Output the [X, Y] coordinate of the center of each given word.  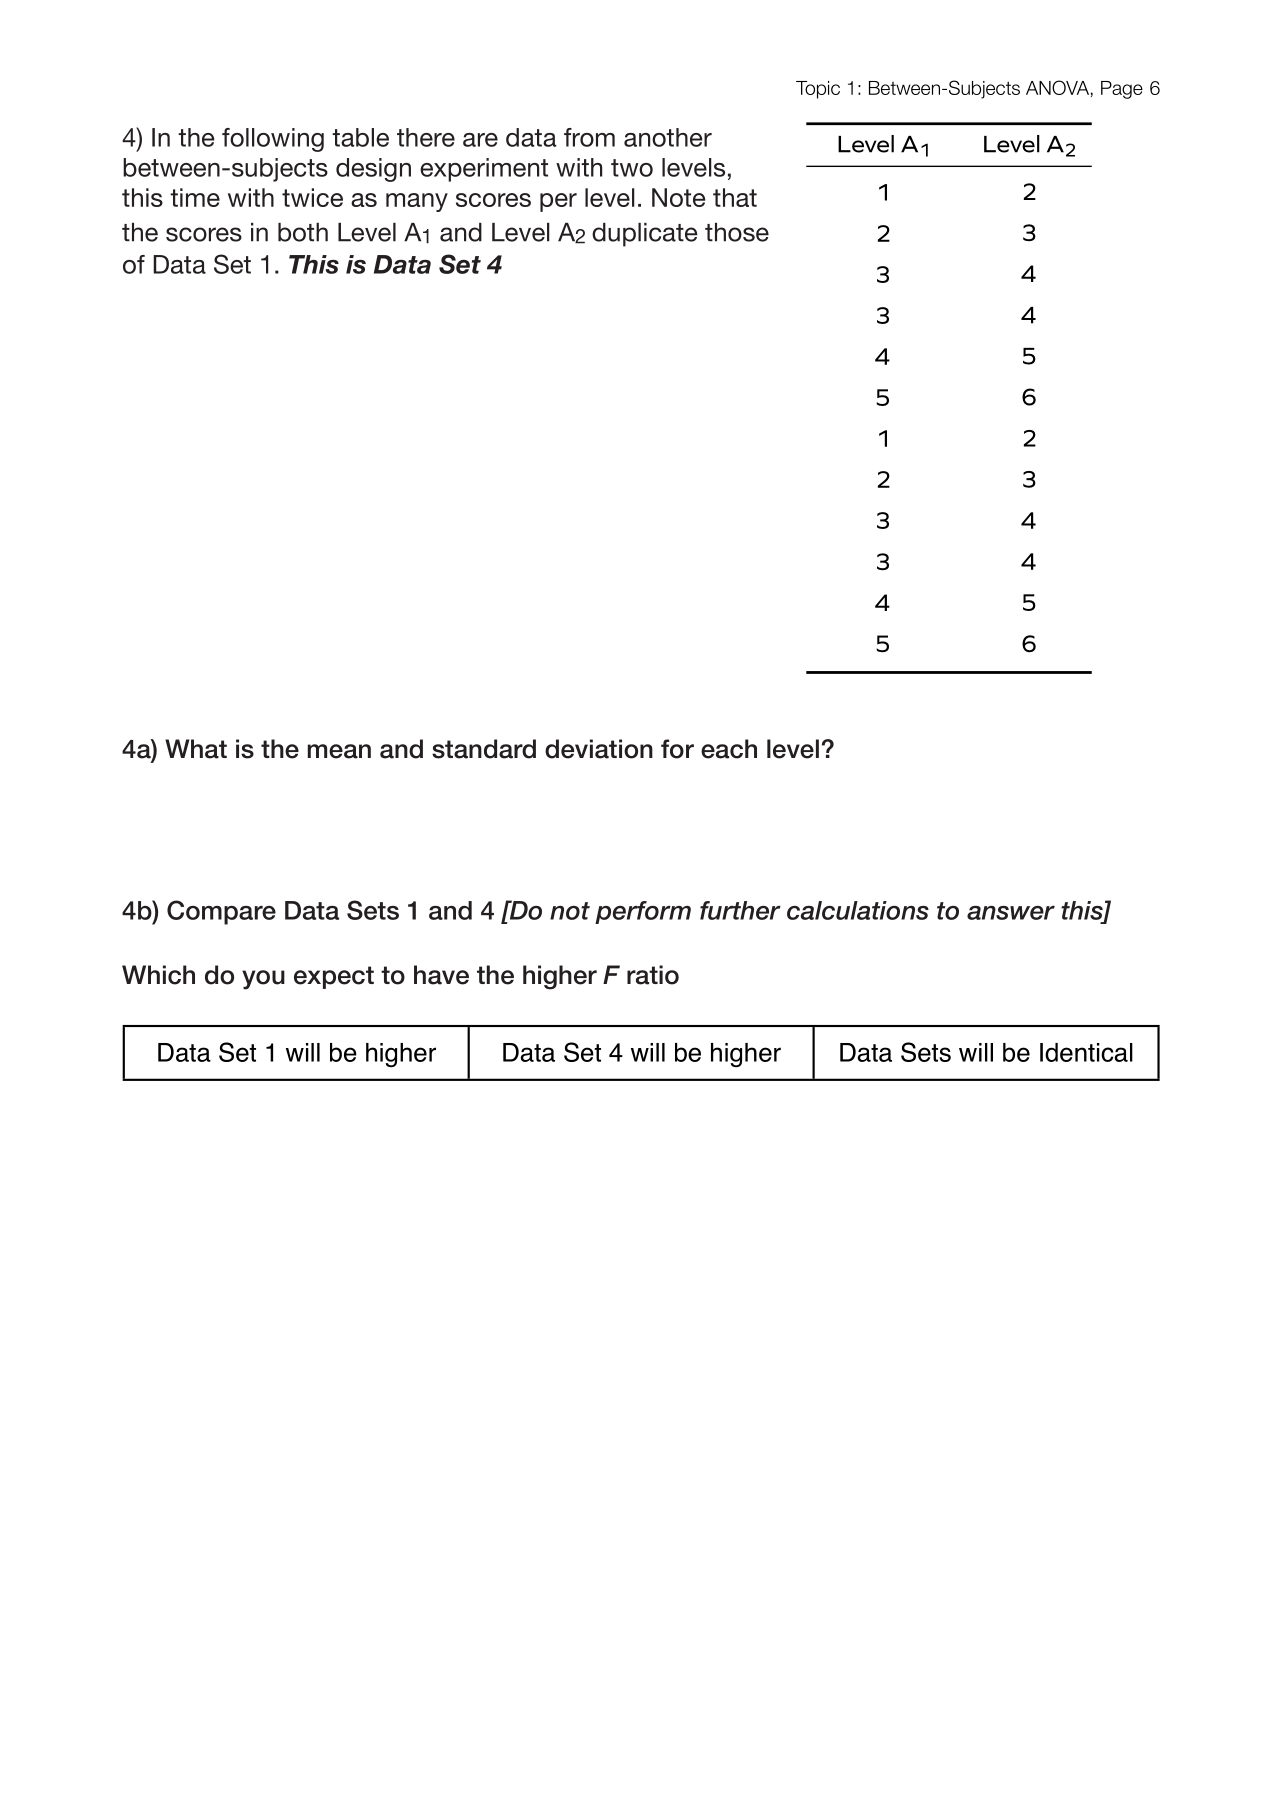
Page [1122, 90]
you [263, 980]
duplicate [645, 235]
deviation [599, 749]
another [668, 137]
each [729, 749]
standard [484, 749]
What [196, 749]
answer [1011, 913]
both [303, 232]
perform [643, 912]
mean [339, 751]
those [737, 232]
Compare [221, 912]
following [273, 140]
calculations [858, 910]
